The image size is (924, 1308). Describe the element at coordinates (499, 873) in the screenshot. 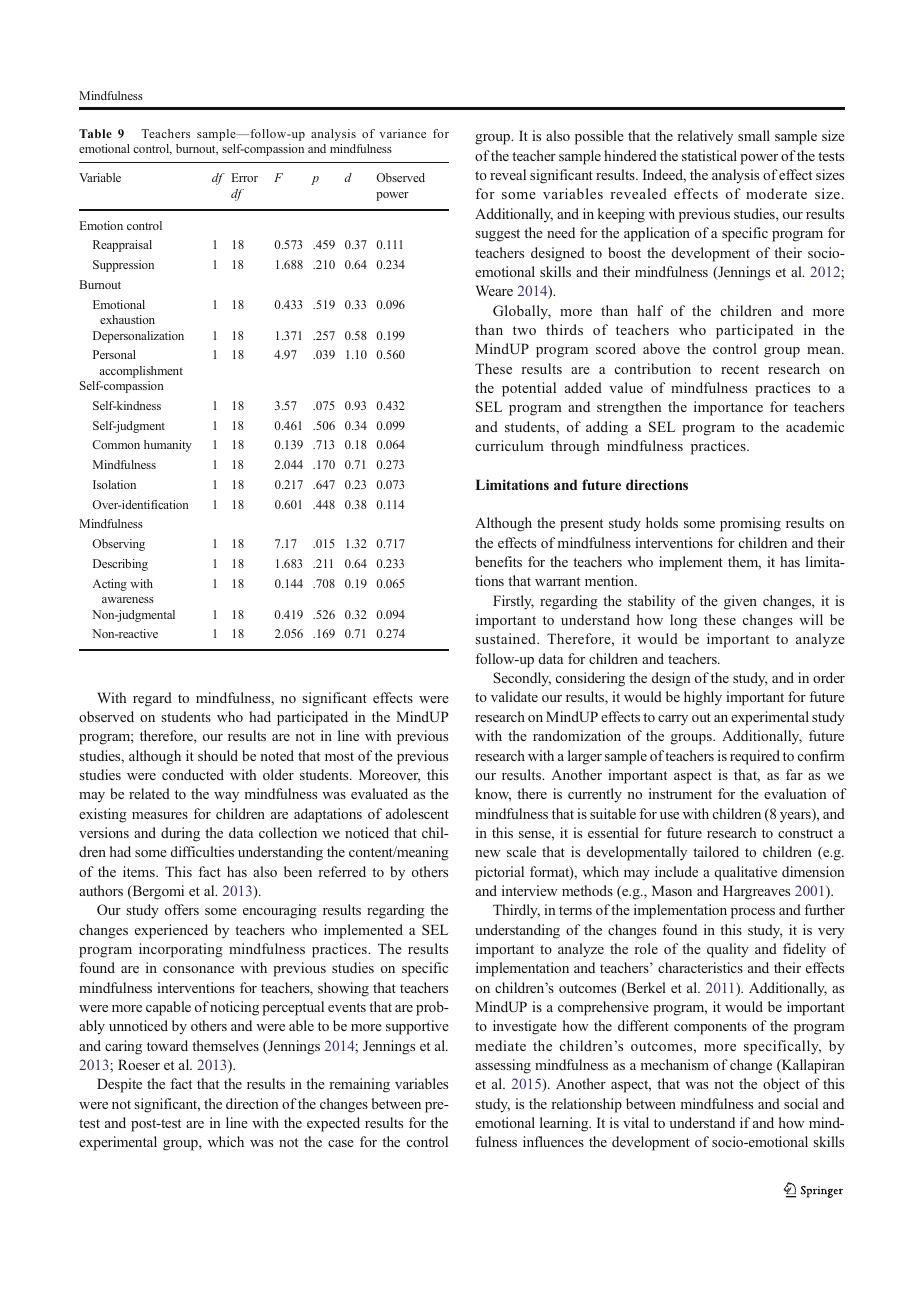

I see `pictorial` at that location.
